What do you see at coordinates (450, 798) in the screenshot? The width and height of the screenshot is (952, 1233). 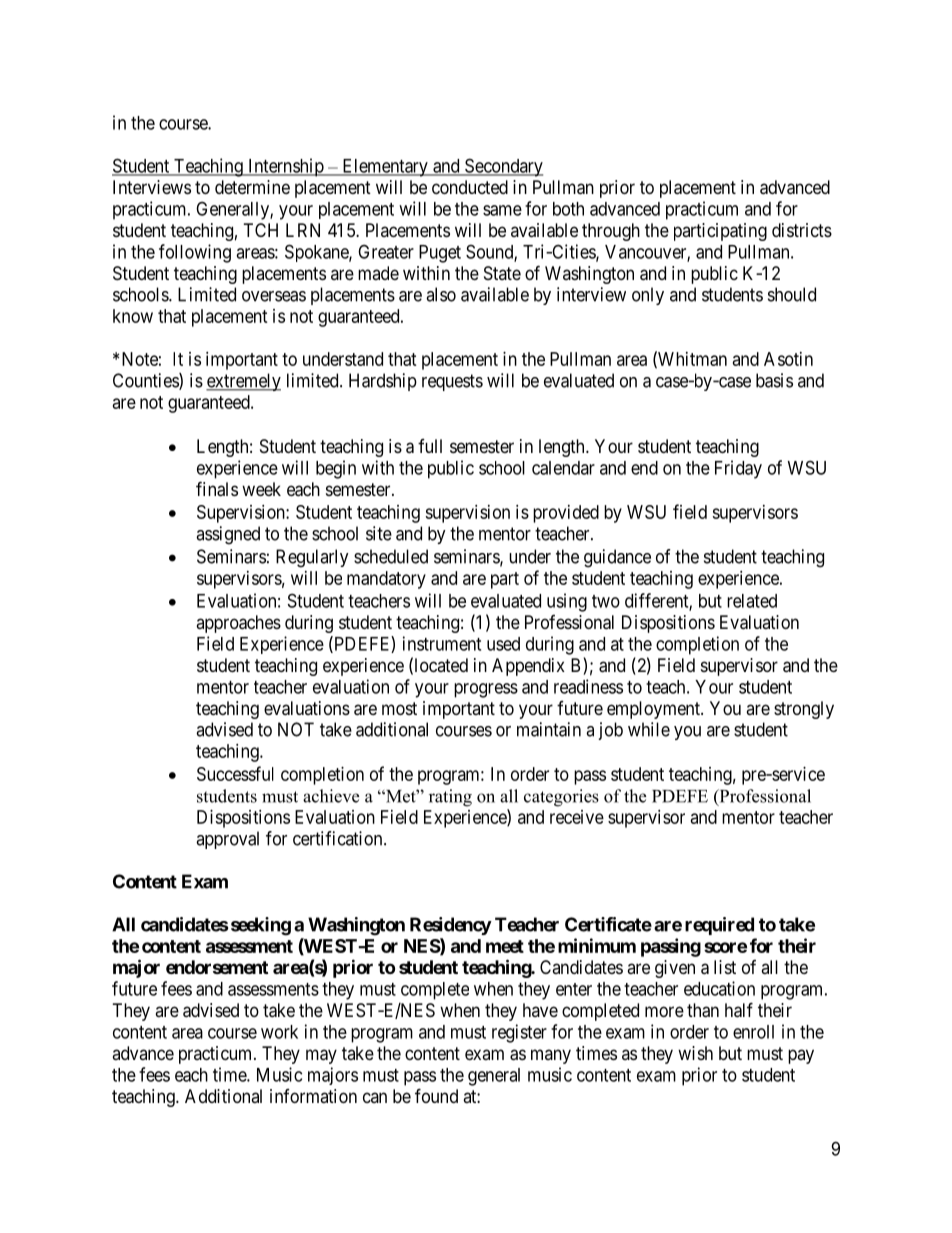 I see `rating` at bounding box center [450, 798].
